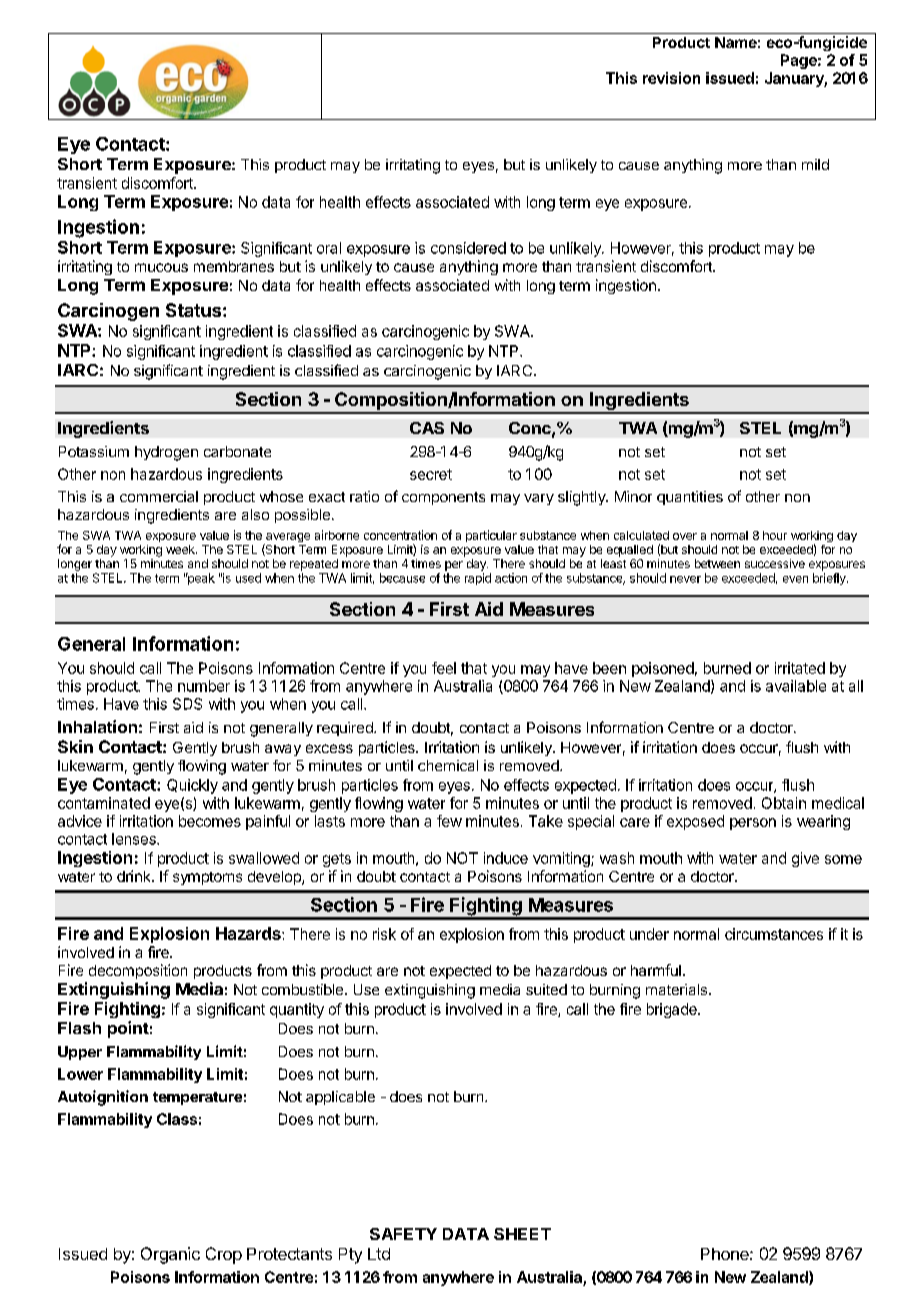 The height and width of the screenshot is (1308, 924). I want to click on Quickly, so click(192, 786).
